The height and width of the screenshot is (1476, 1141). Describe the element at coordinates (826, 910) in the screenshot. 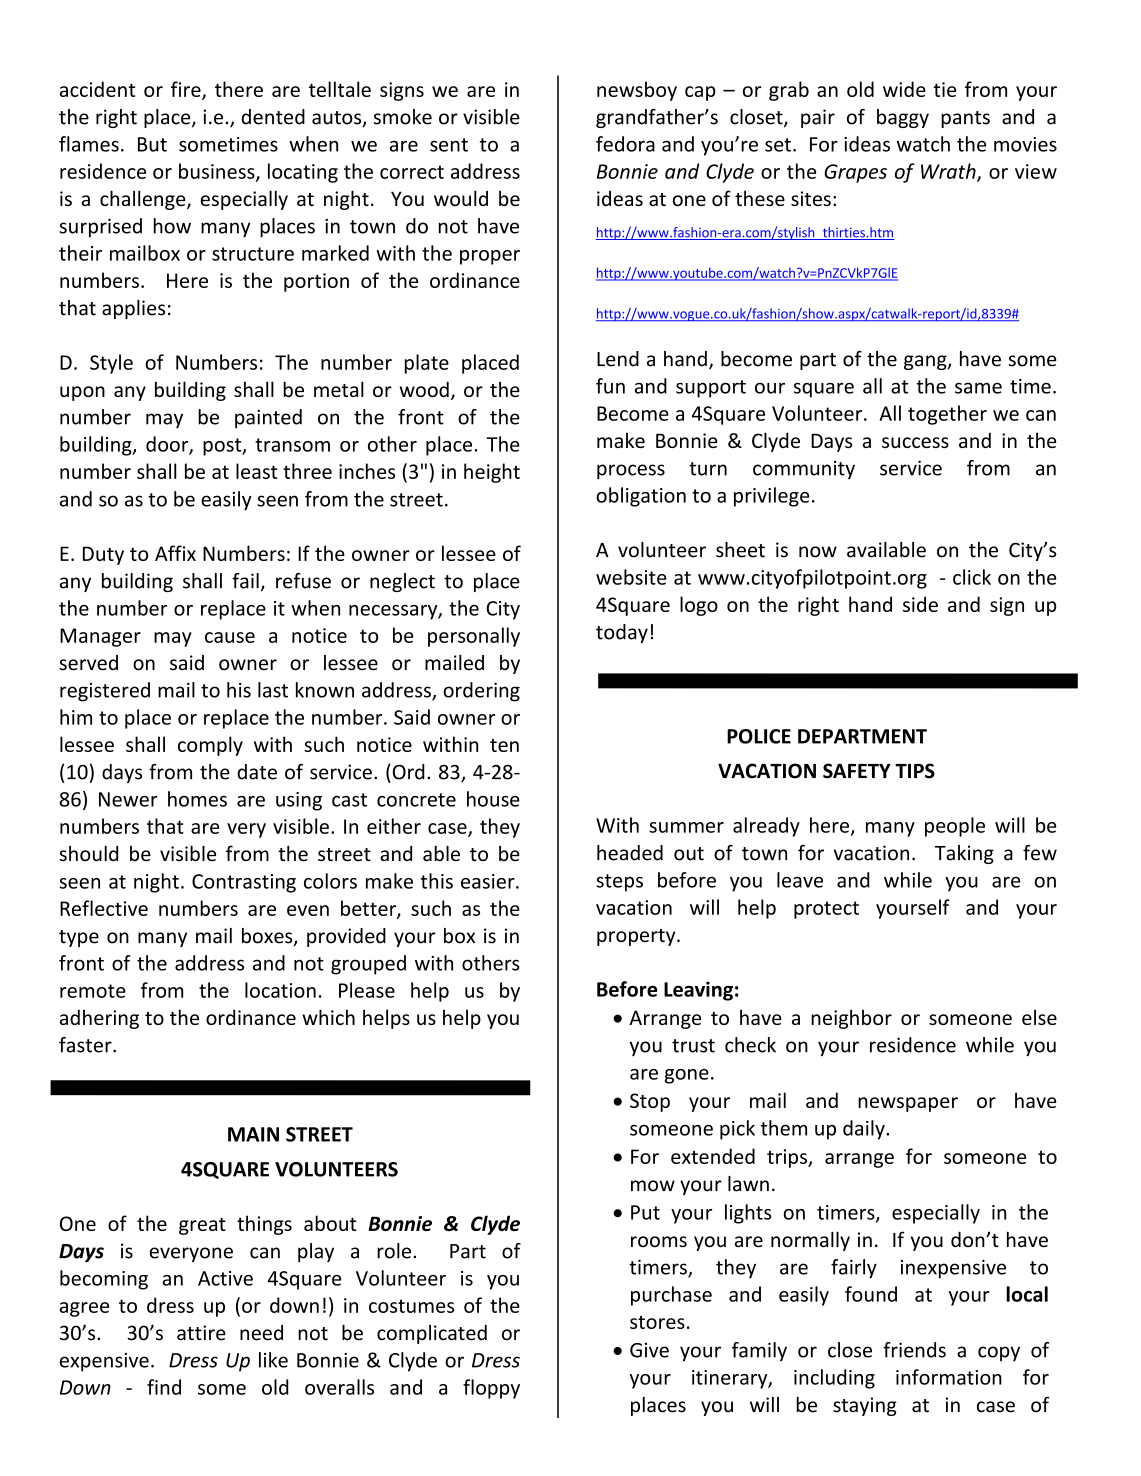

I see `protect` at that location.
